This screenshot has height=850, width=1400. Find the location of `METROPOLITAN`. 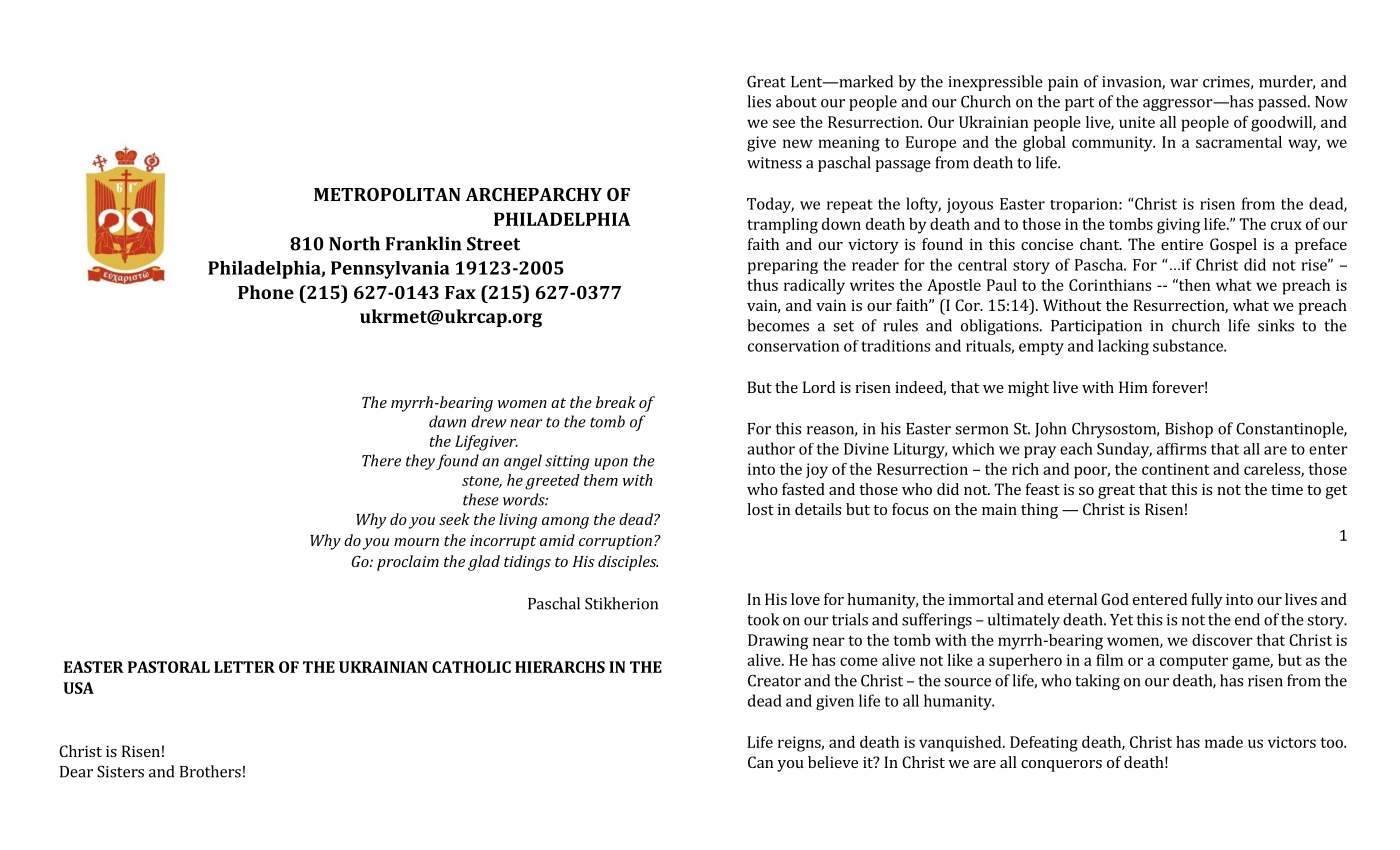

METROPOLITAN is located at coordinates (387, 194).
